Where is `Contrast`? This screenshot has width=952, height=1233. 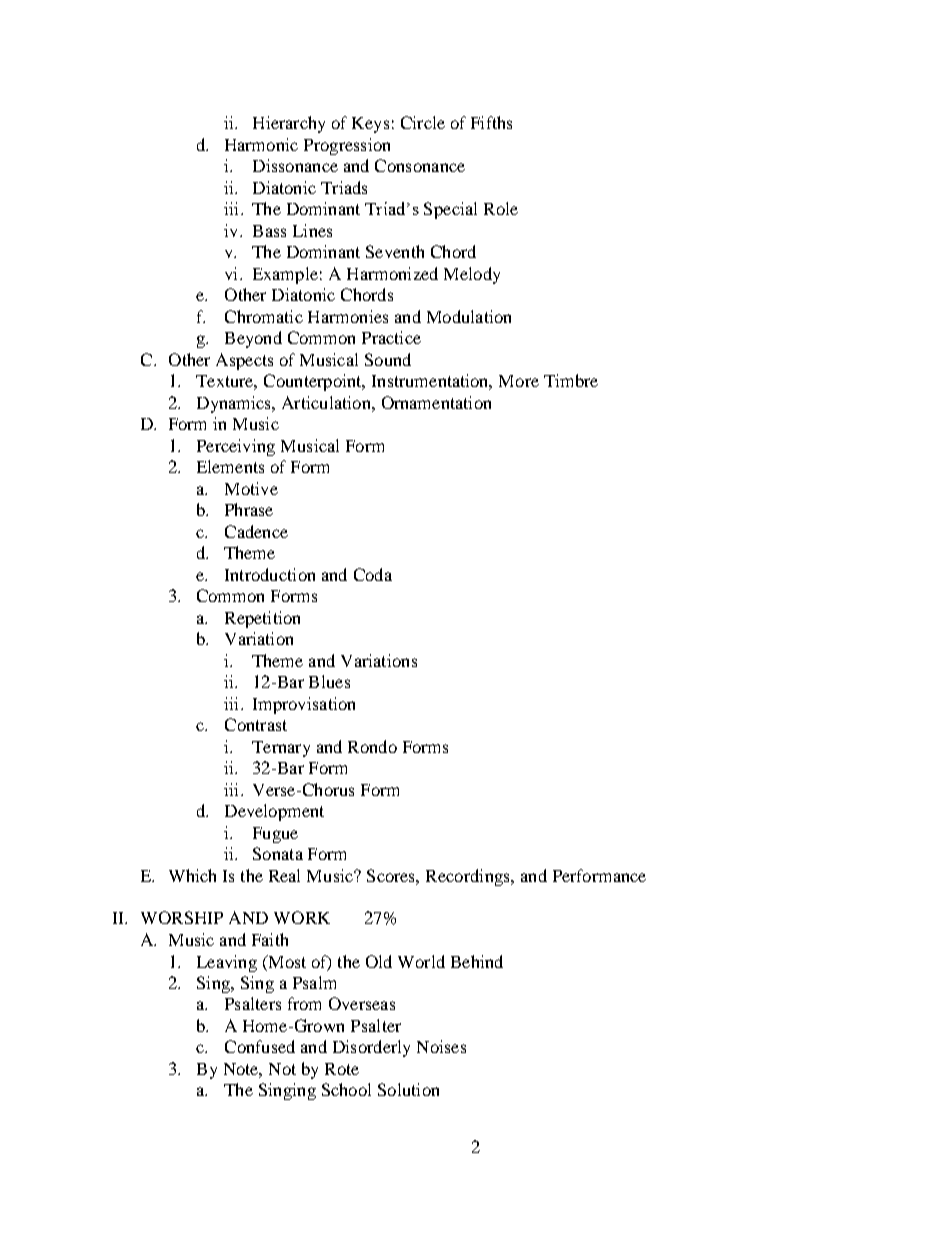
Contrast is located at coordinates (256, 724).
